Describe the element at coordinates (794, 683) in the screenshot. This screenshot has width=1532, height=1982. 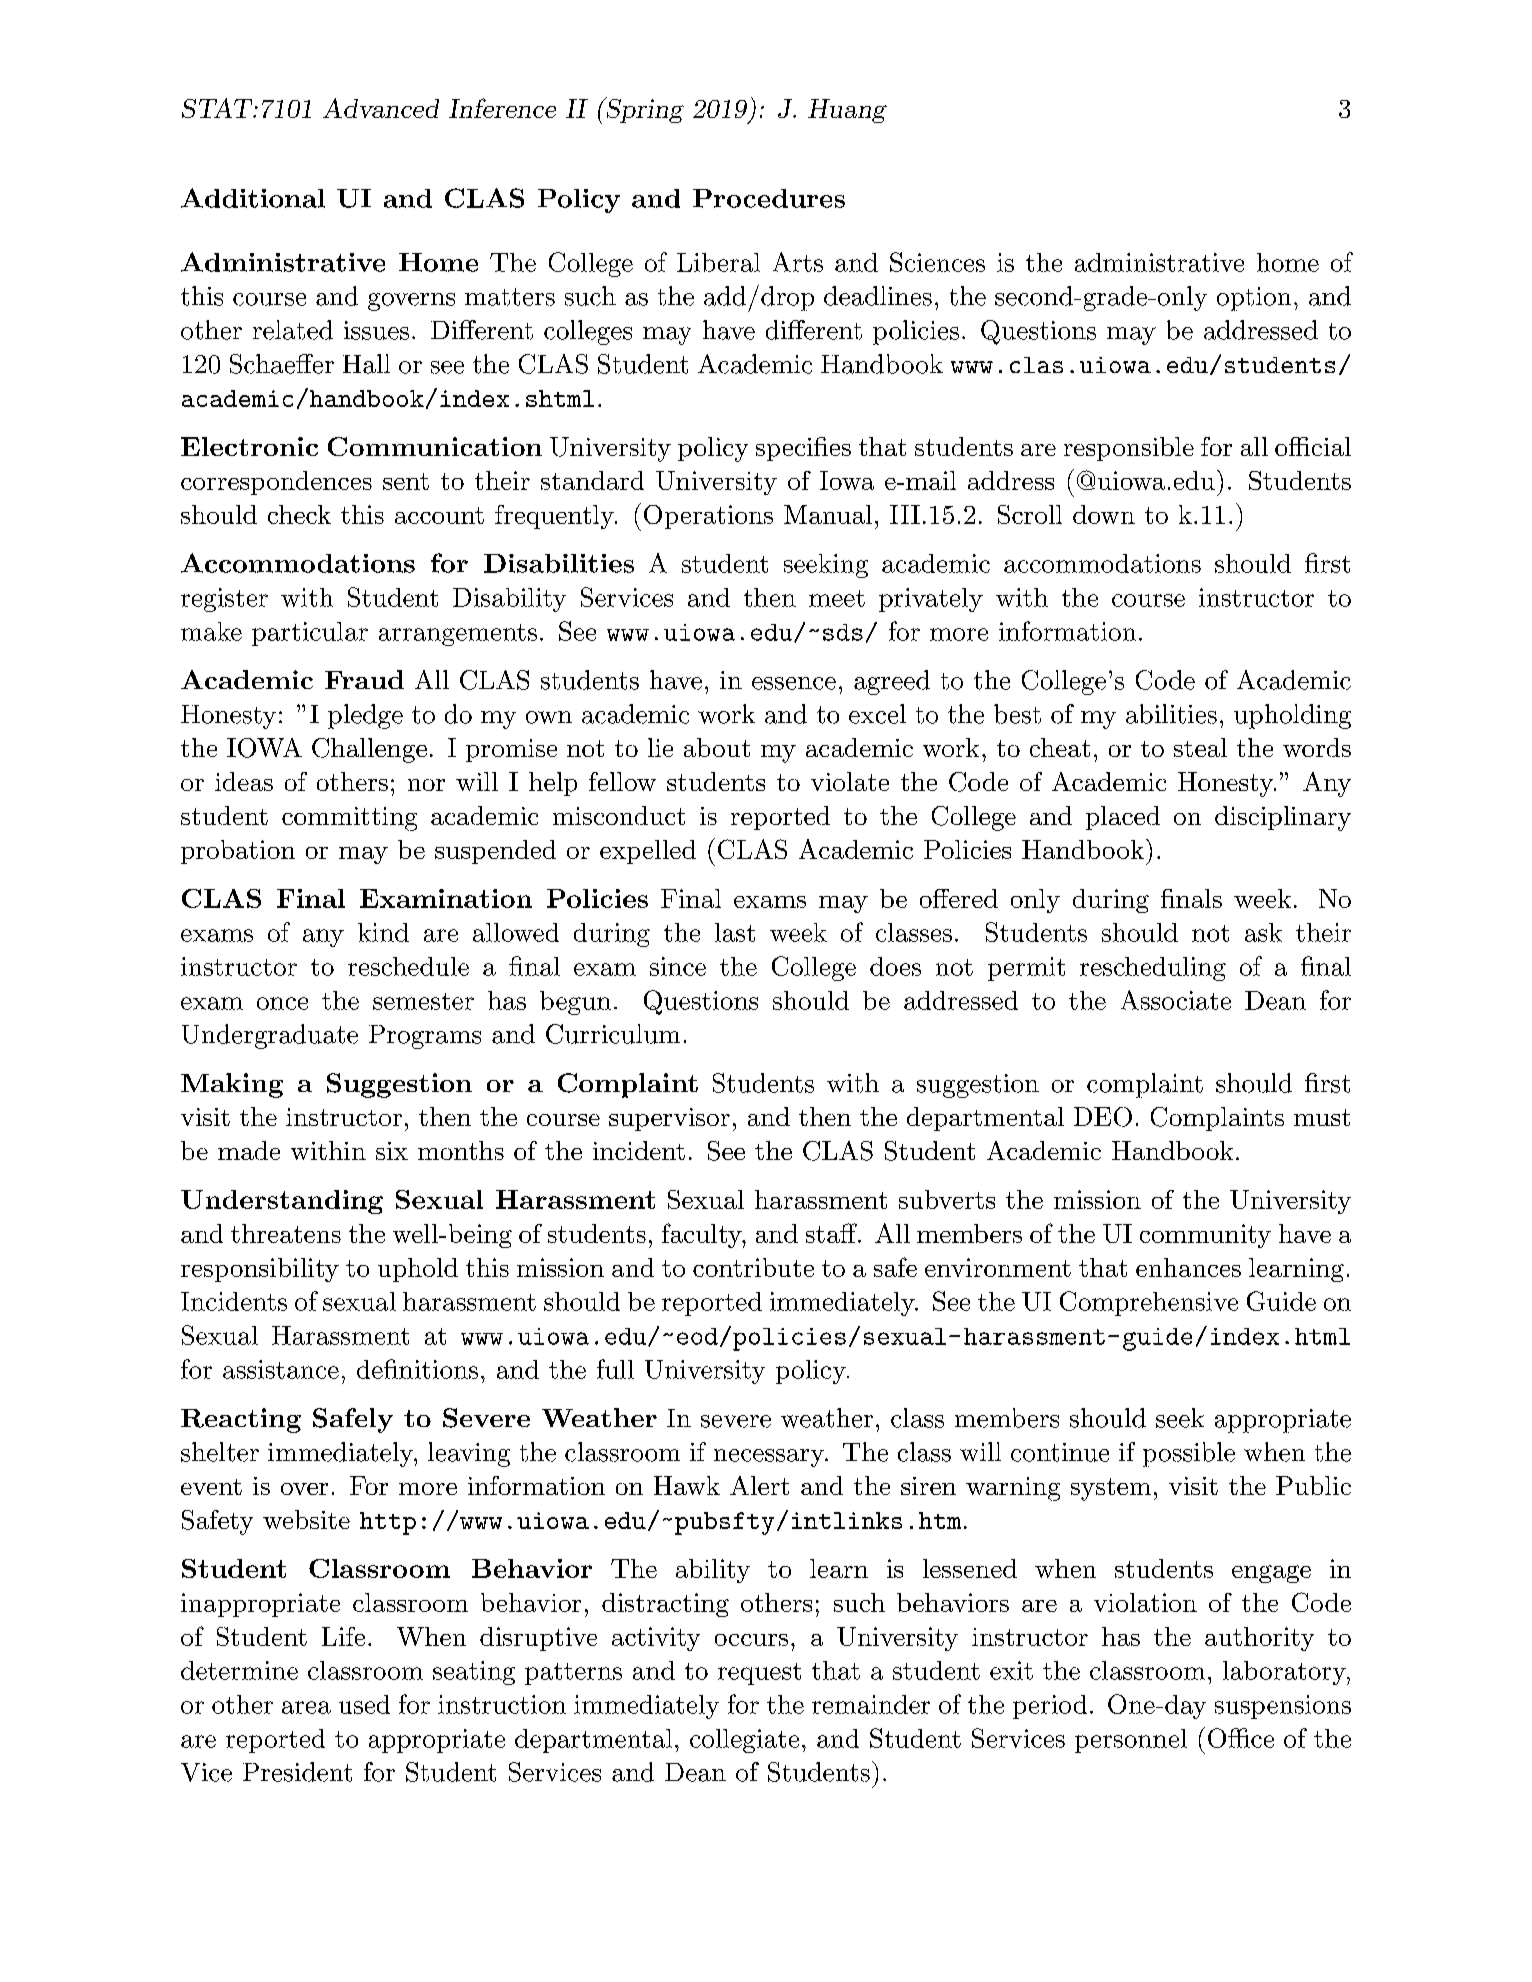
I see `essence` at that location.
